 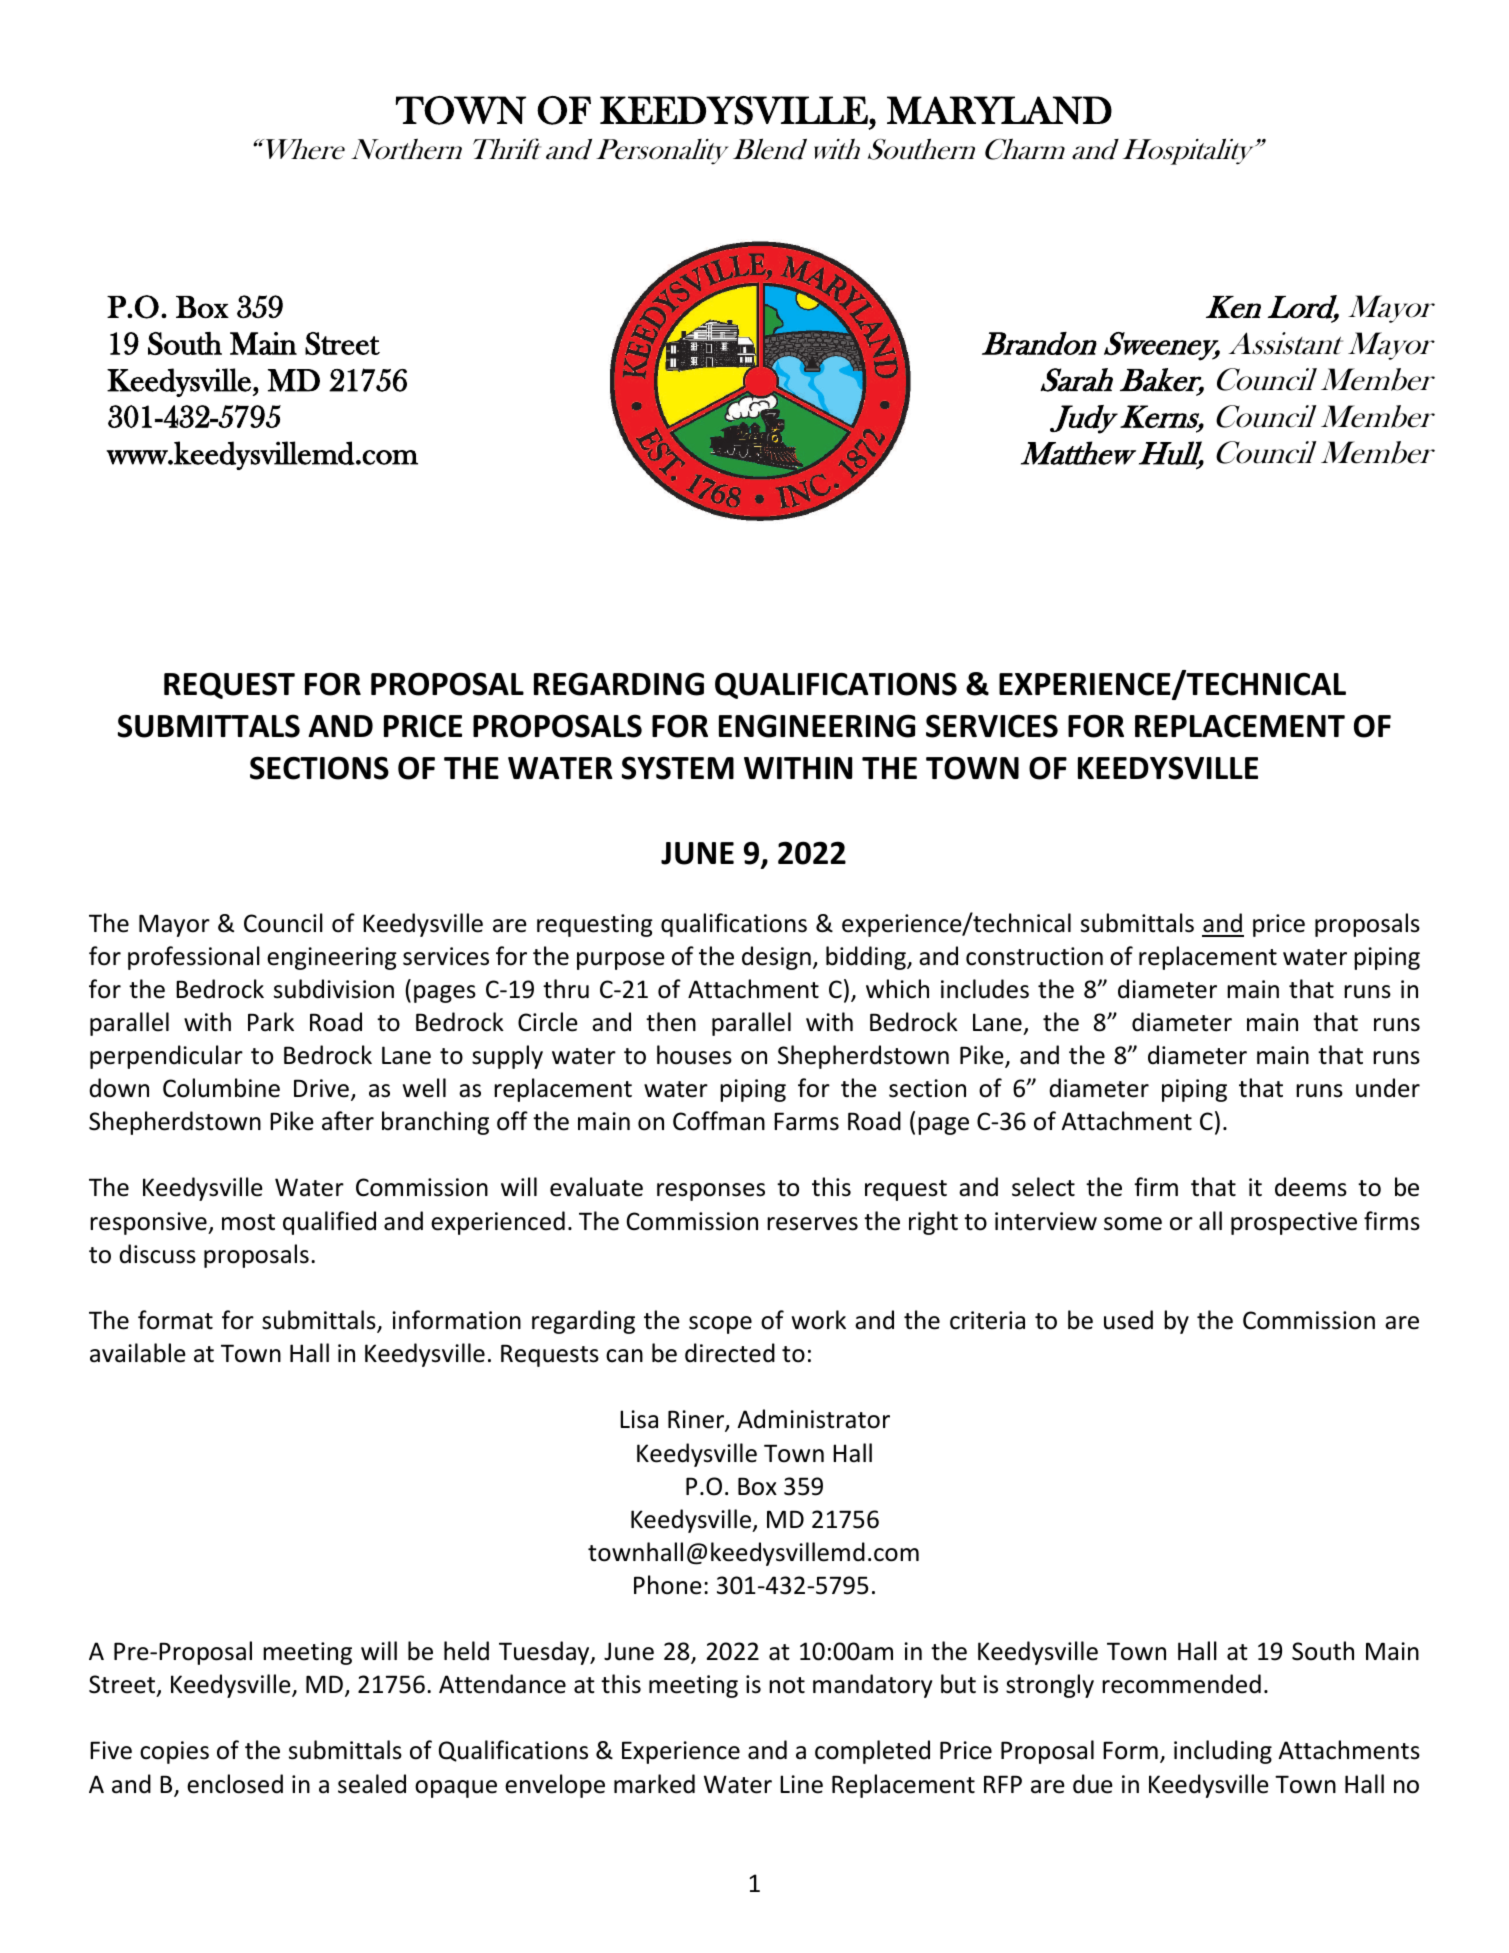 I want to click on MARYLAND, so click(x=999, y=110).
